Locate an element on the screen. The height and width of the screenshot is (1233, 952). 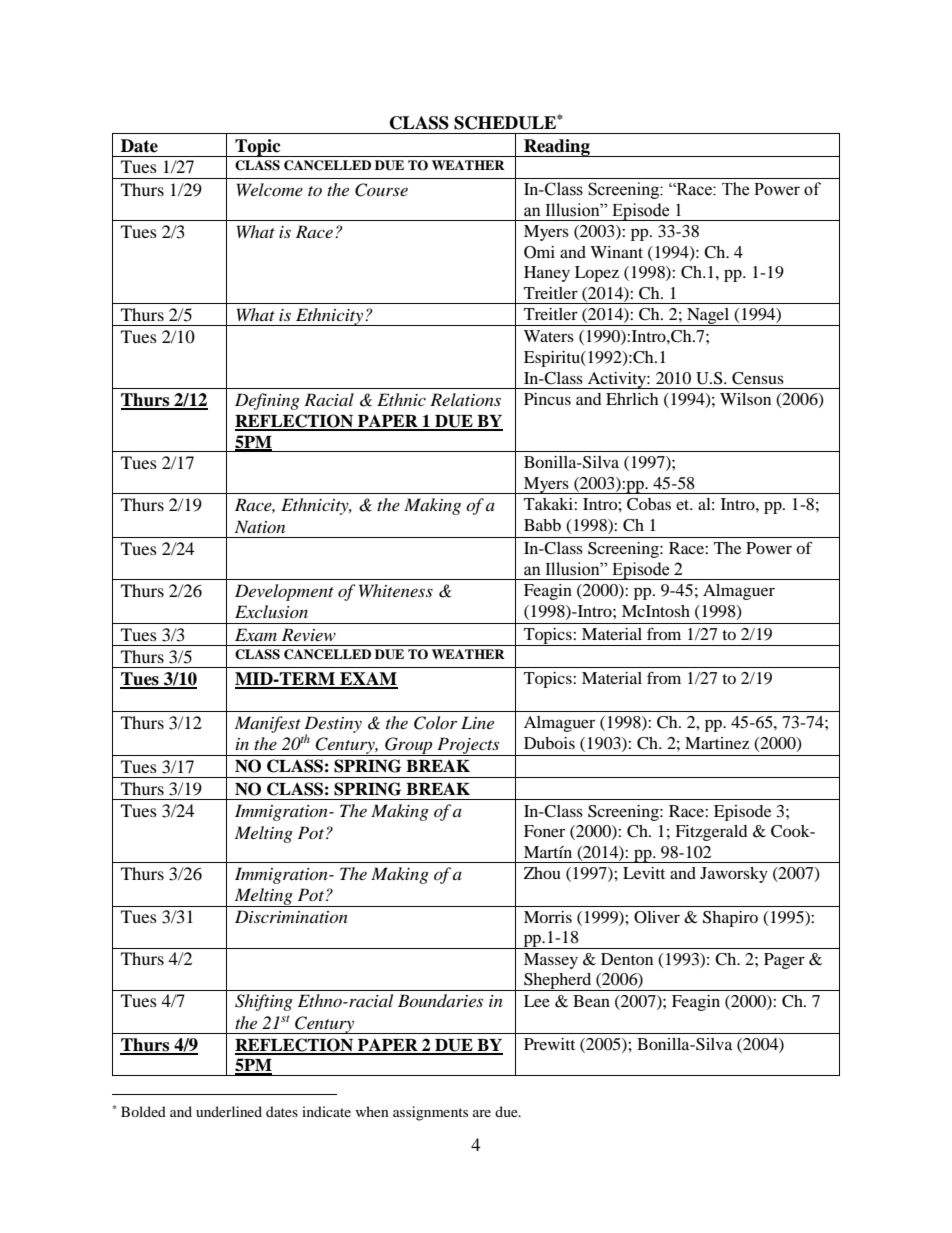
Defining is located at coordinates (267, 401).
